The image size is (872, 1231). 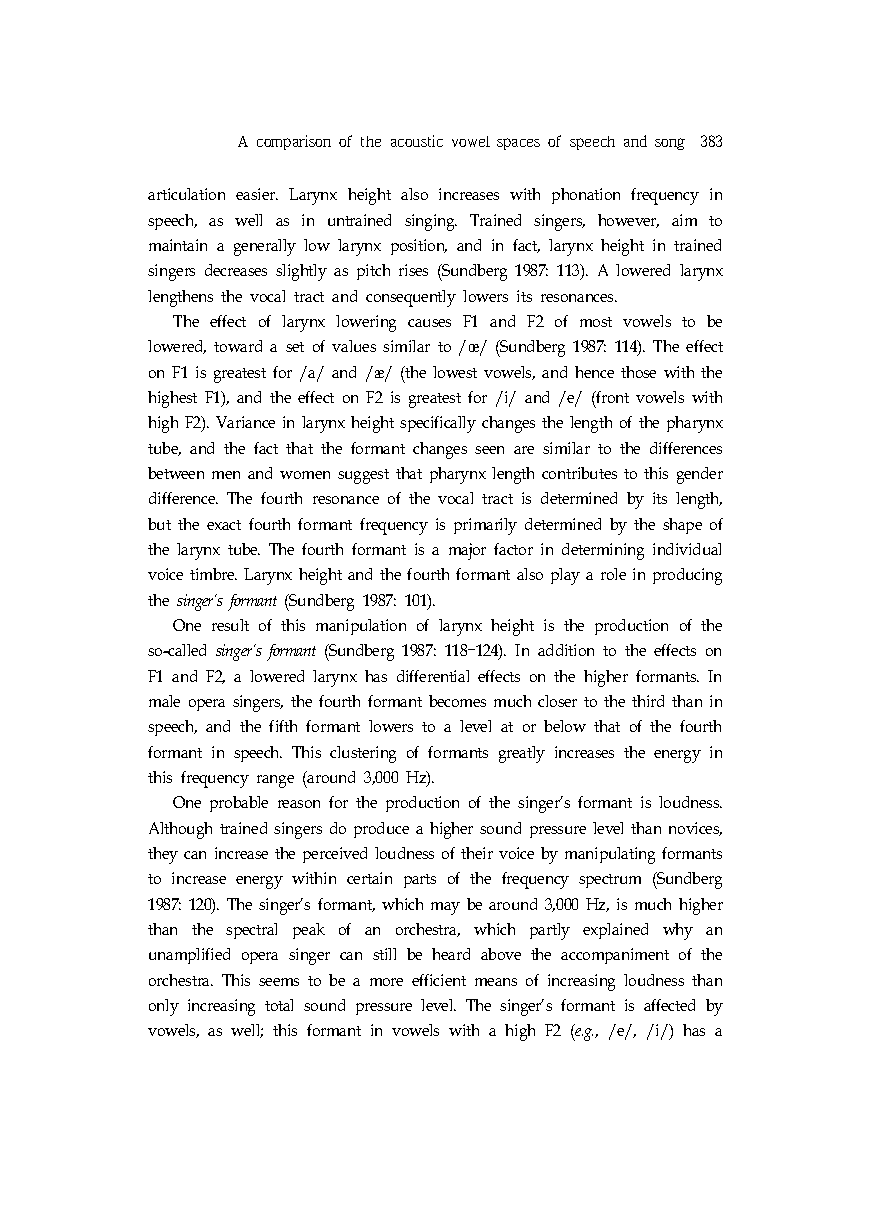 What do you see at coordinates (257, 194) in the page?
I see `easier` at bounding box center [257, 194].
